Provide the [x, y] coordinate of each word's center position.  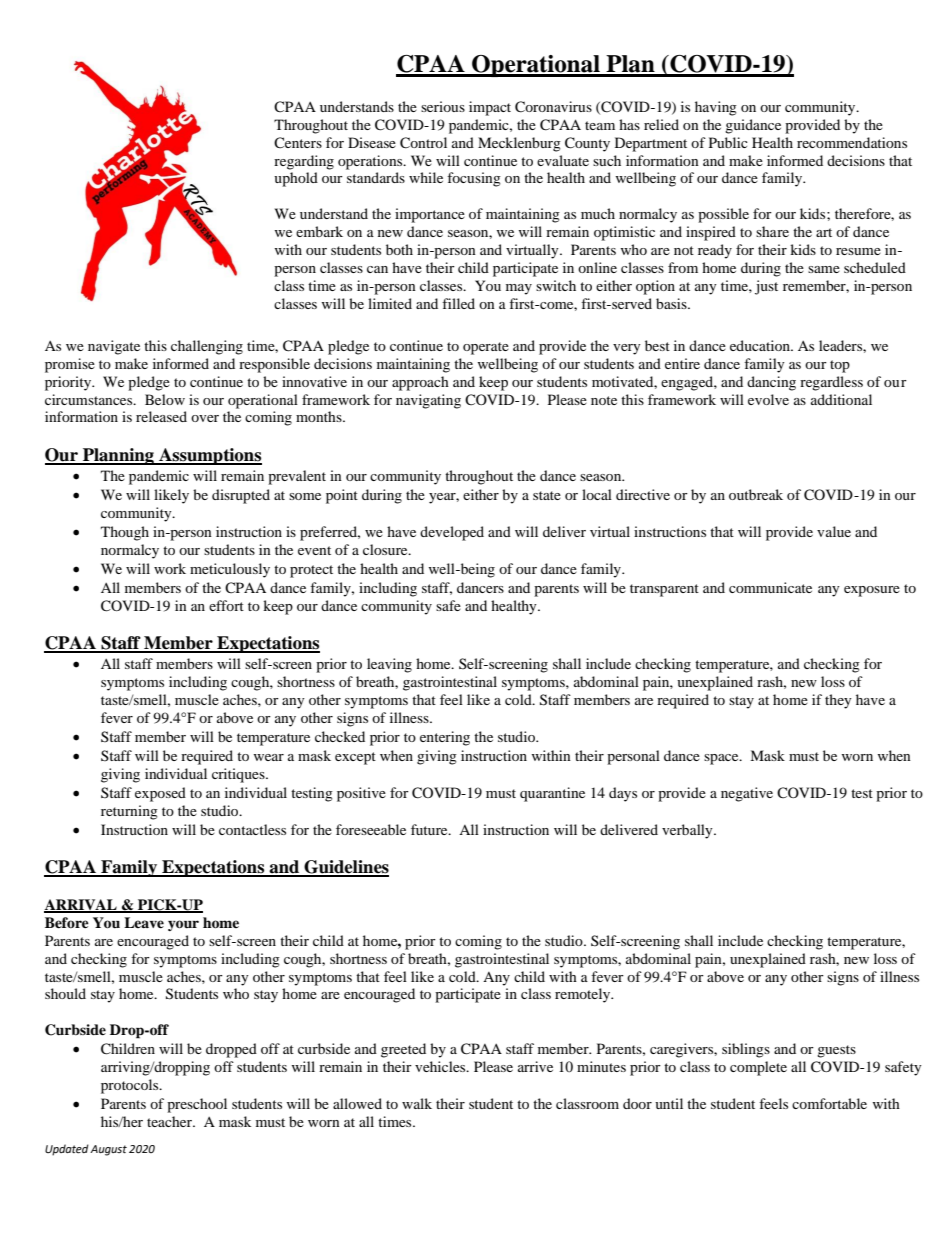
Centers [298, 142]
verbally [688, 831]
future [430, 829]
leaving [389, 665]
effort [226, 605]
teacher [170, 1121]
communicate [770, 587]
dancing [771, 383]
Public [728, 142]
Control [423, 143]
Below [165, 399]
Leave [144, 922]
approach [420, 383]
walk [417, 1103]
